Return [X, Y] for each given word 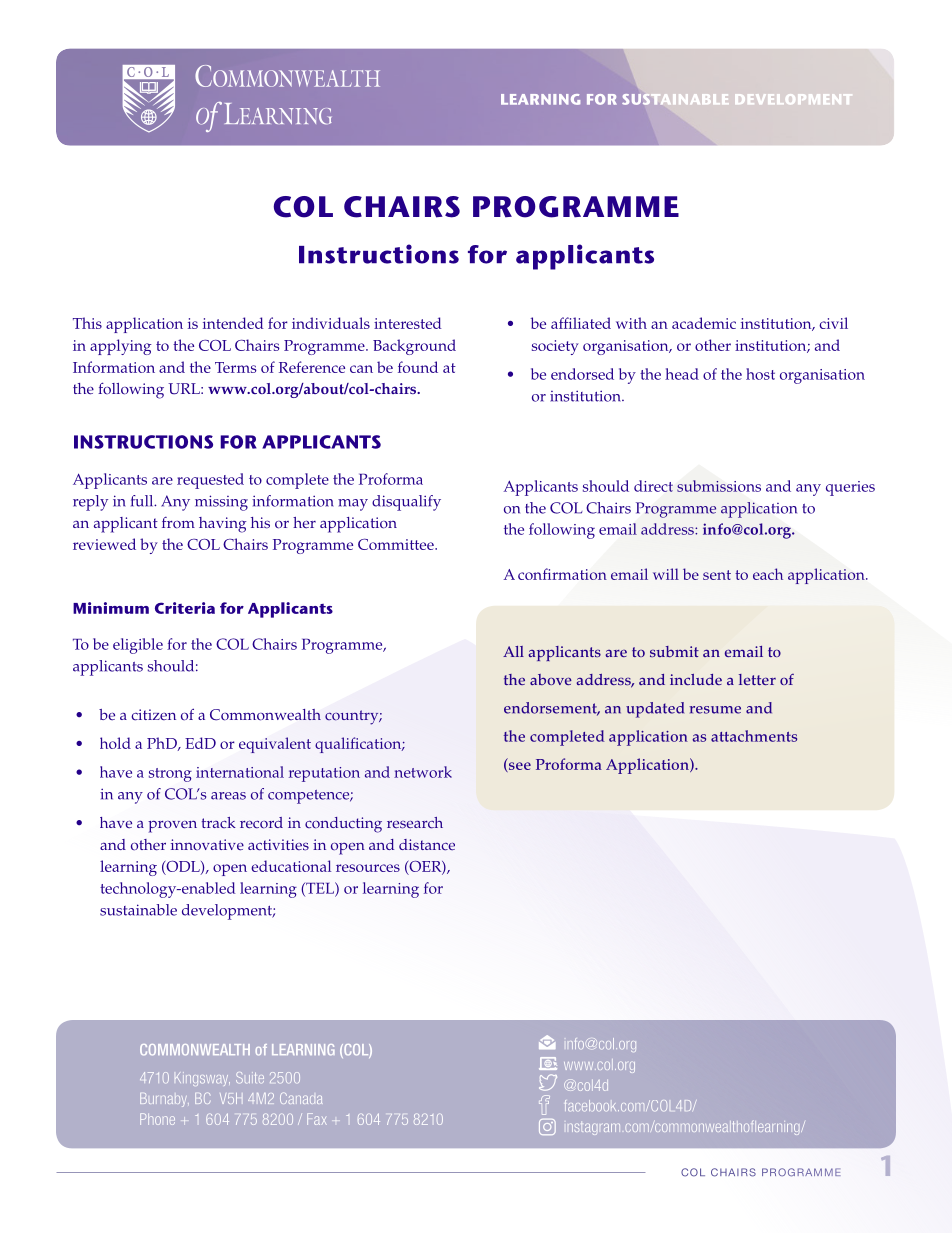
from [178, 523]
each [768, 574]
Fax [317, 1119]
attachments [754, 736]
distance [427, 845]
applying [121, 347]
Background [414, 347]
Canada [301, 1098]
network [423, 772]
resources [368, 868]
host [760, 374]
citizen [153, 715]
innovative [207, 845]
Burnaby [164, 1100]
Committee [397, 544]
